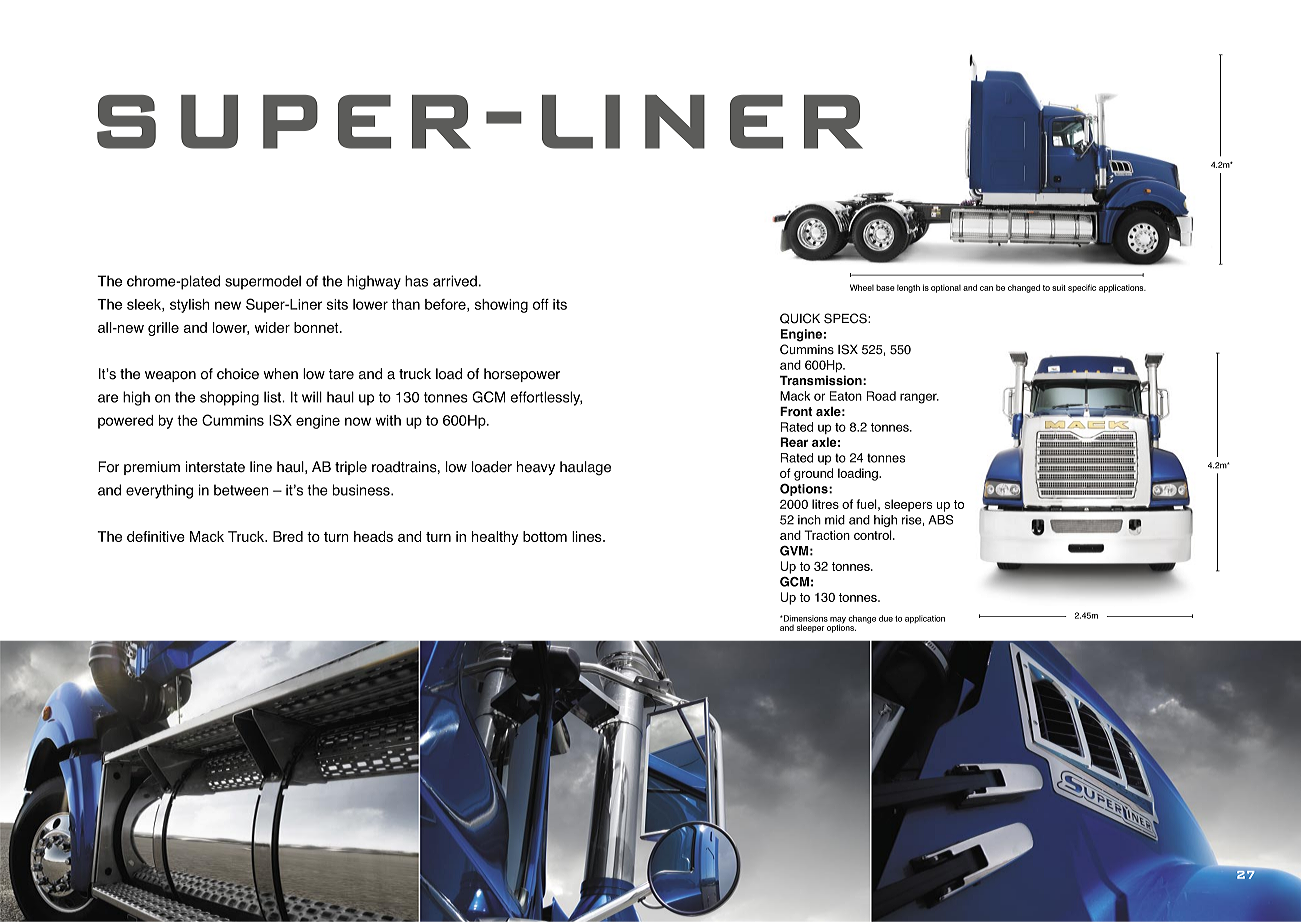 The height and width of the screenshot is (924, 1301). What do you see at coordinates (541, 304) in the screenshot?
I see `off` at bounding box center [541, 304].
